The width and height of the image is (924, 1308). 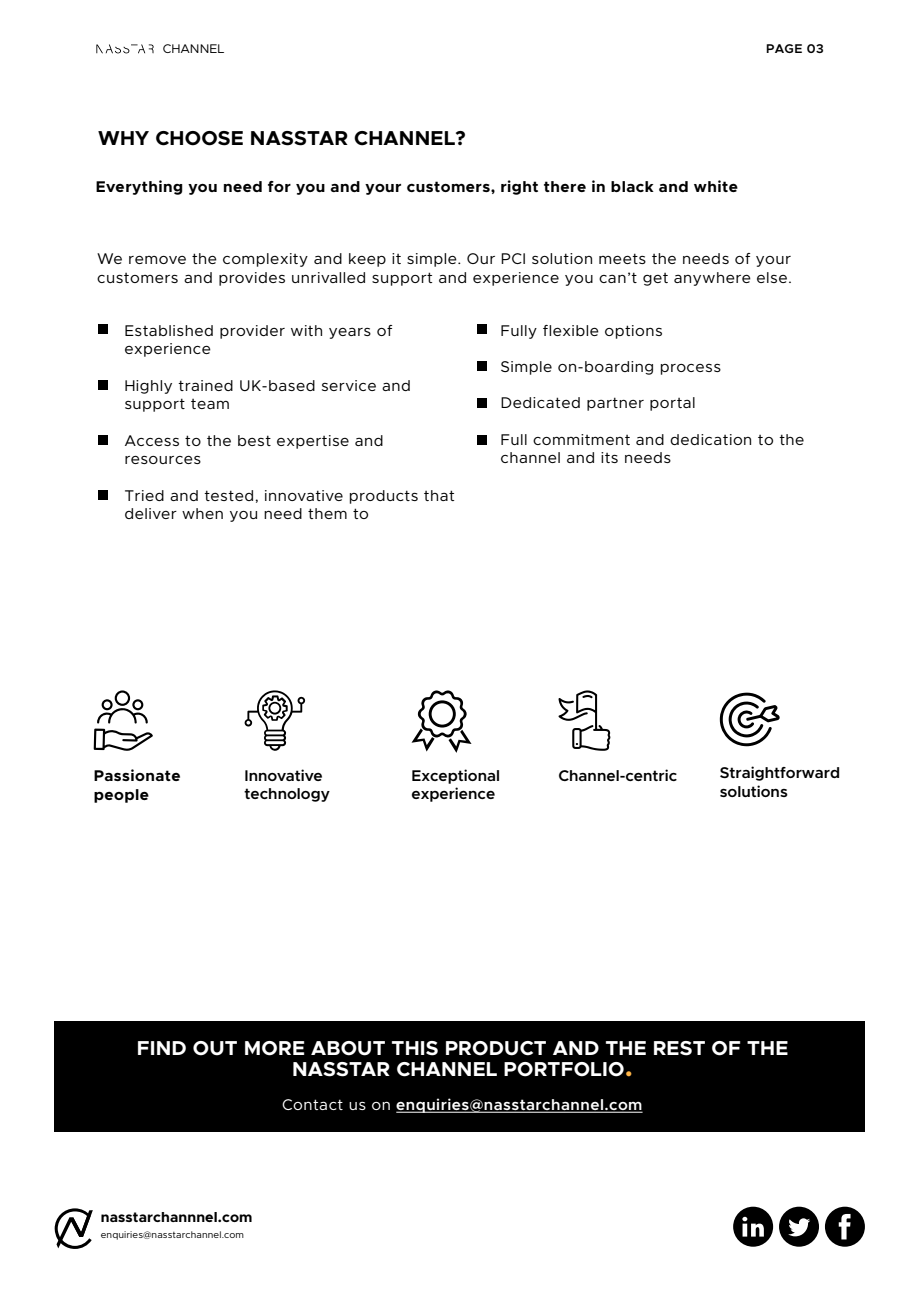 I want to click on CHOOSE, so click(x=199, y=138).
